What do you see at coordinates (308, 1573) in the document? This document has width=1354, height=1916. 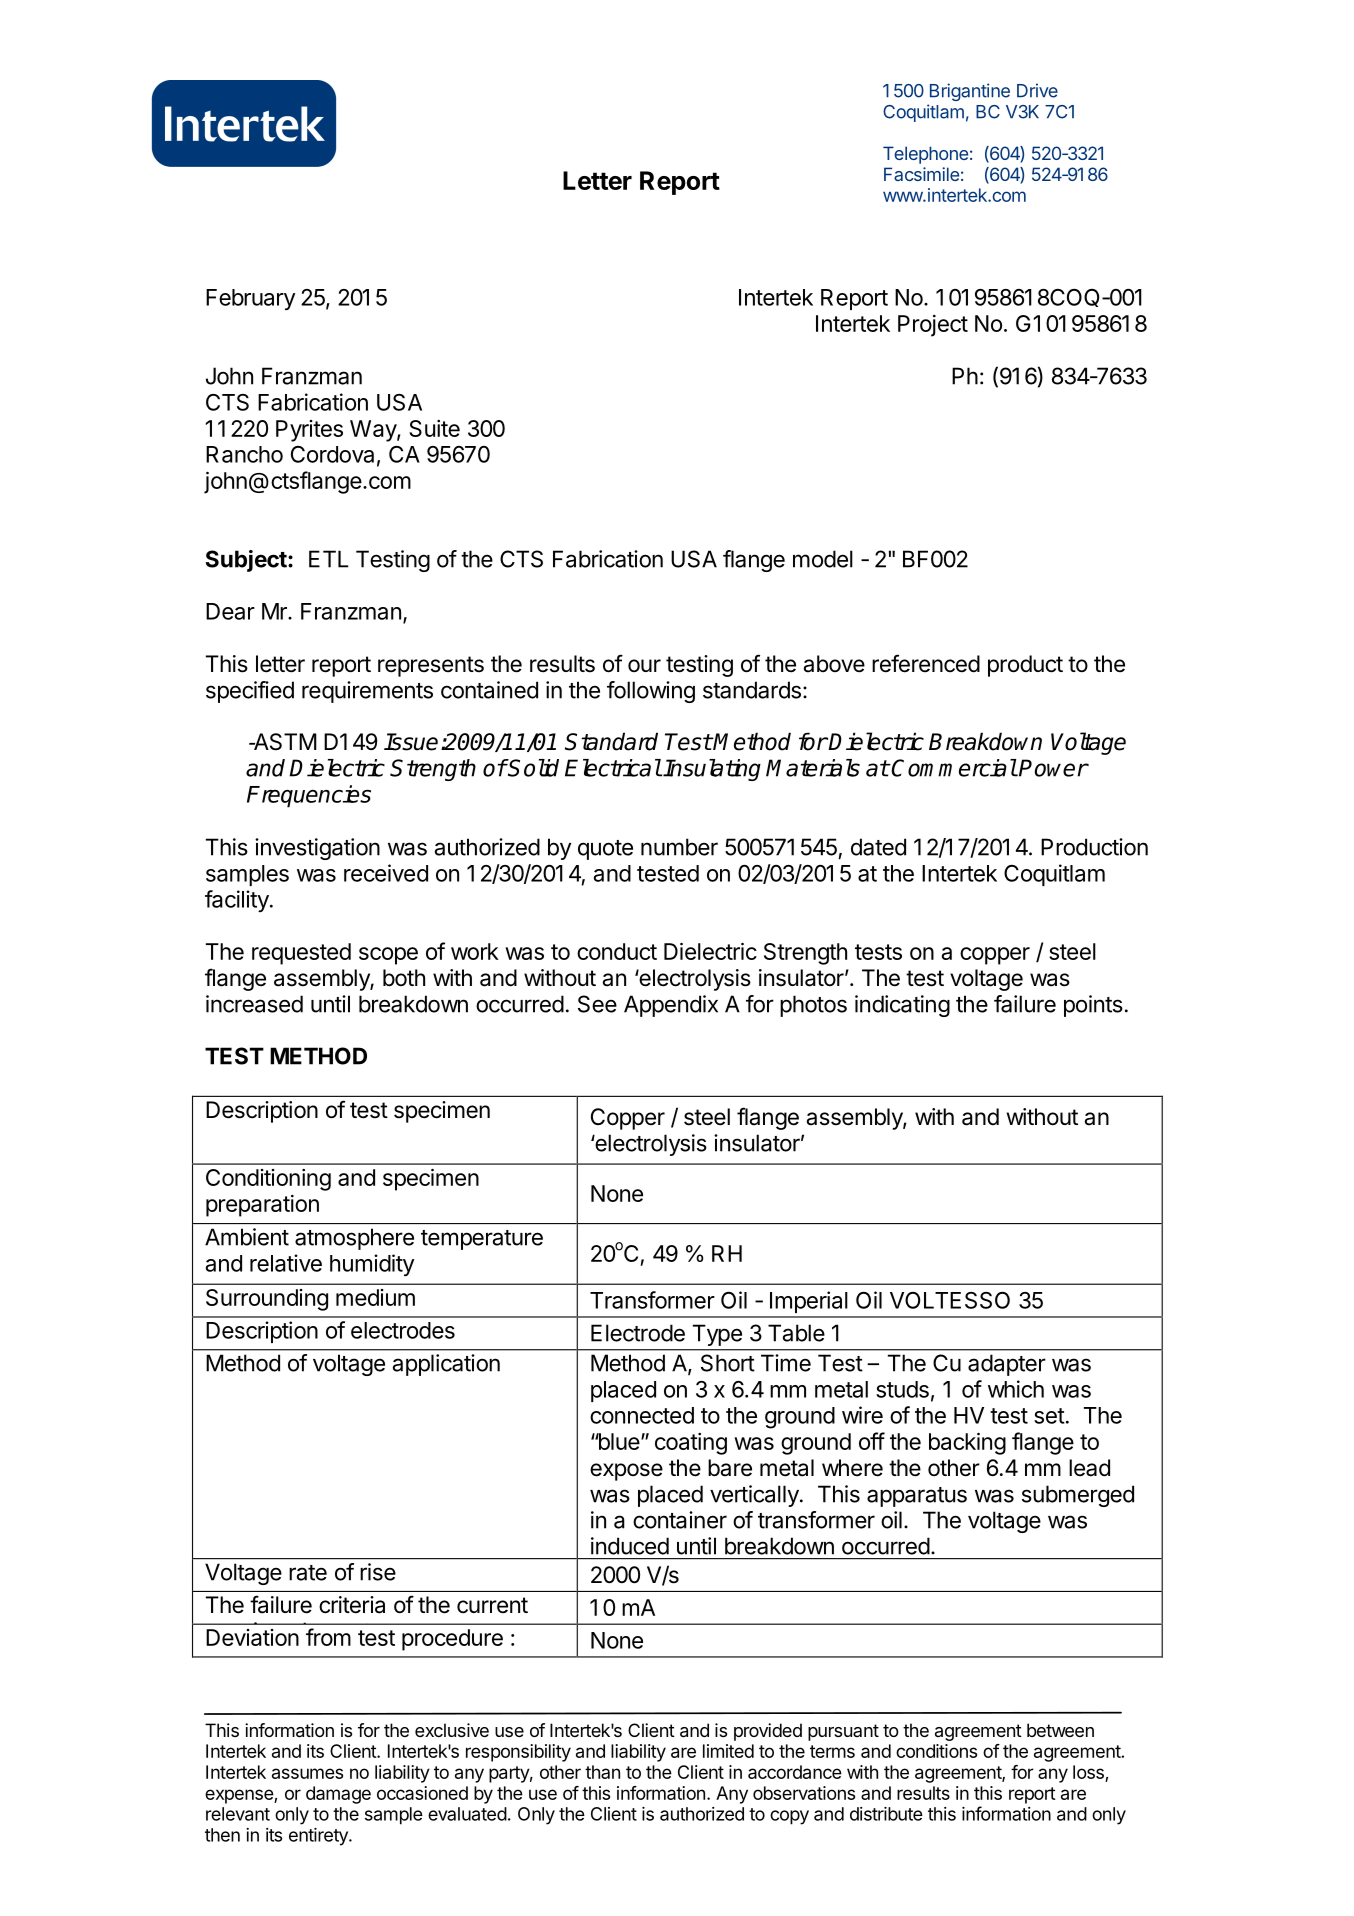 I see `rate` at bounding box center [308, 1573].
